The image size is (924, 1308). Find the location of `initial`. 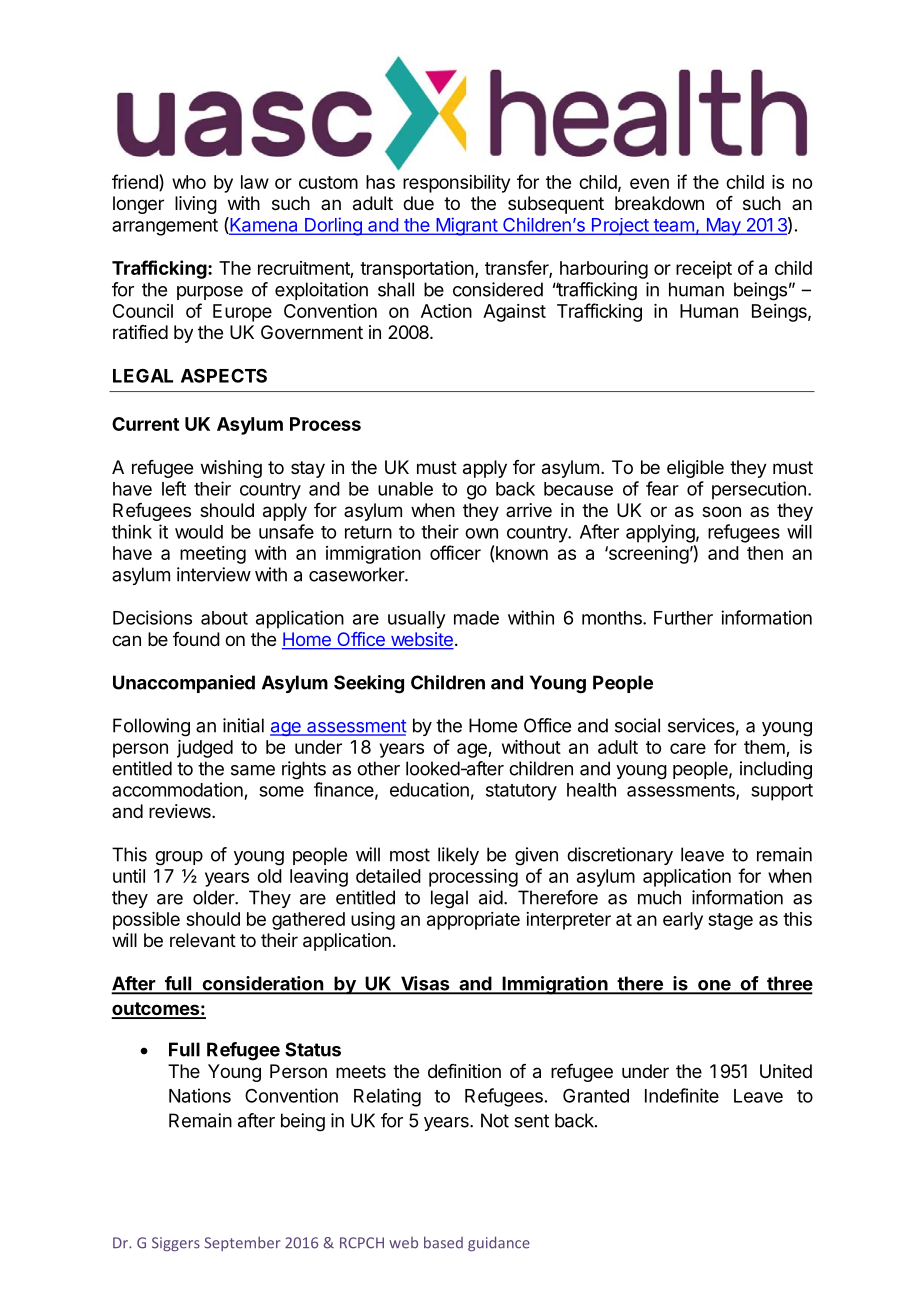

initial is located at coordinates (243, 725).
